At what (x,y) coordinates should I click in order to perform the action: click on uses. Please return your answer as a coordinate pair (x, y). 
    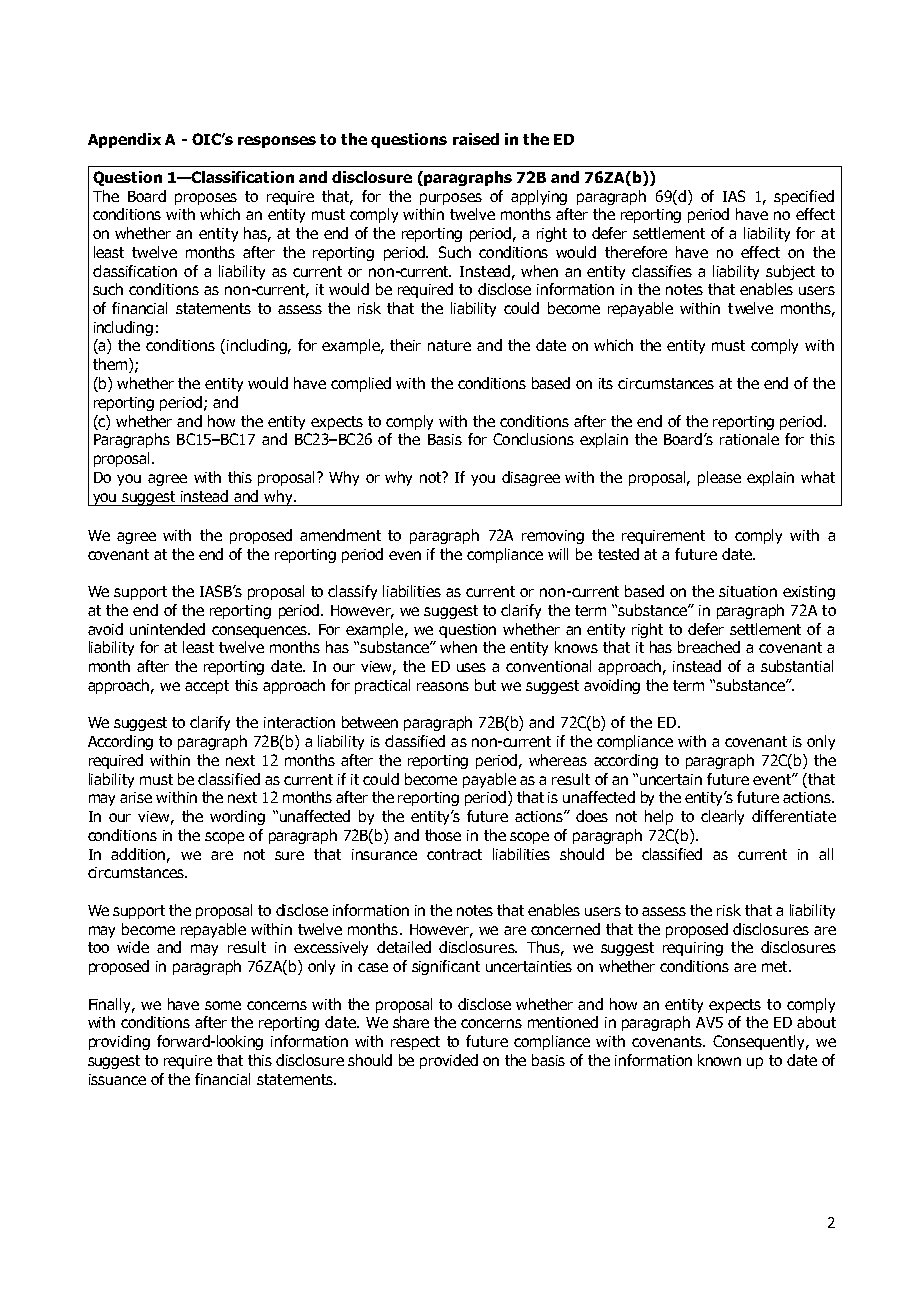
    Looking at the image, I should click on (471, 667).
